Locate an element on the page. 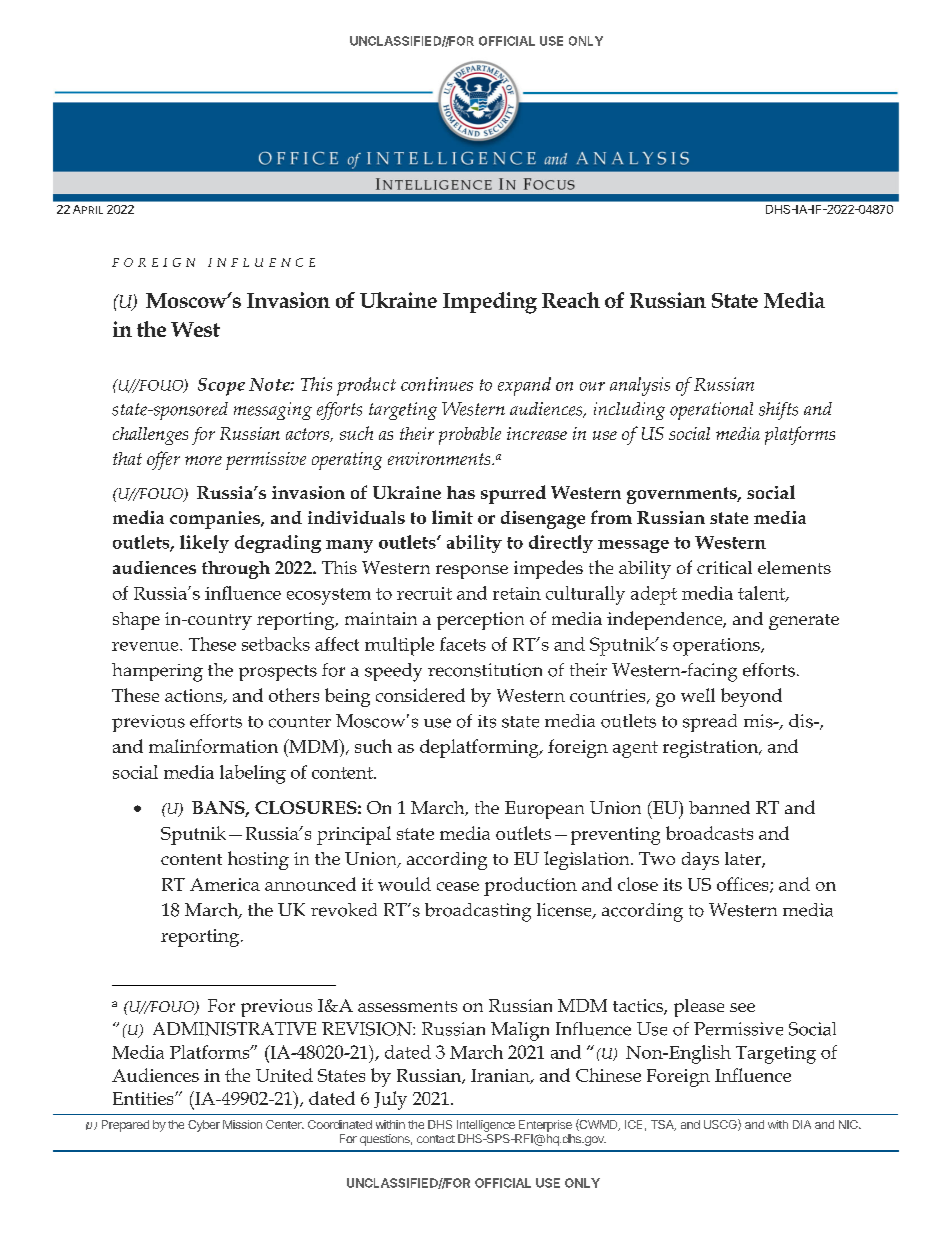 This document has width=952, height=1233. counter is located at coordinates (300, 722).
